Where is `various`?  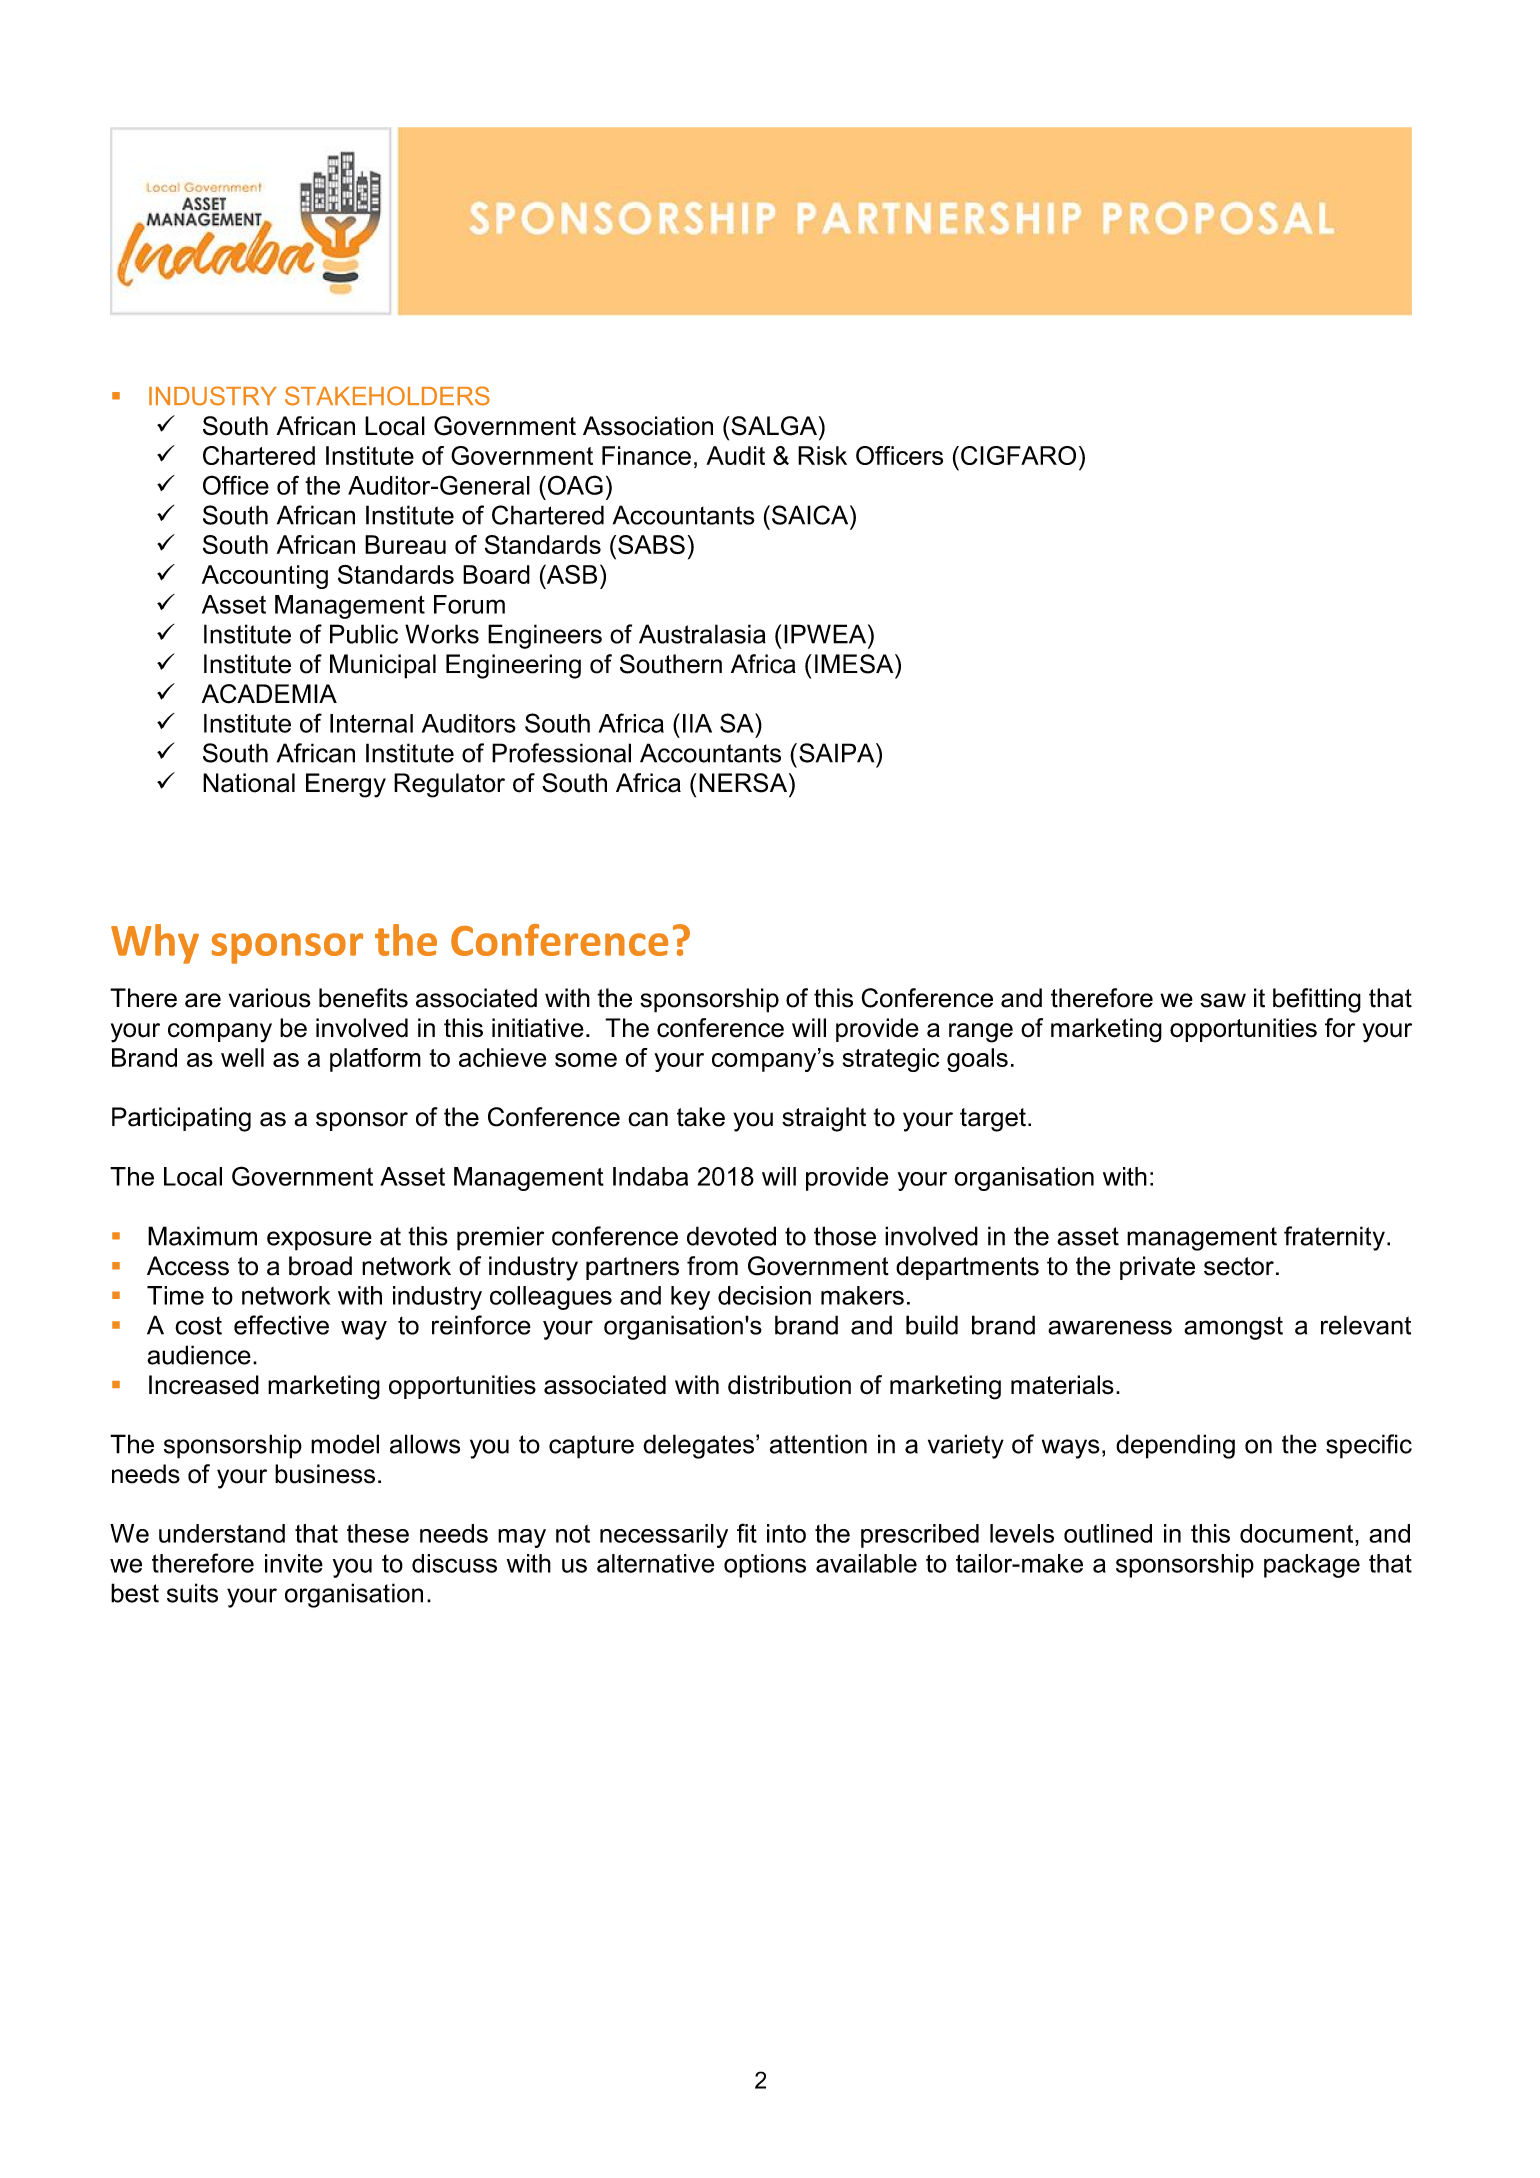
various is located at coordinates (269, 998).
